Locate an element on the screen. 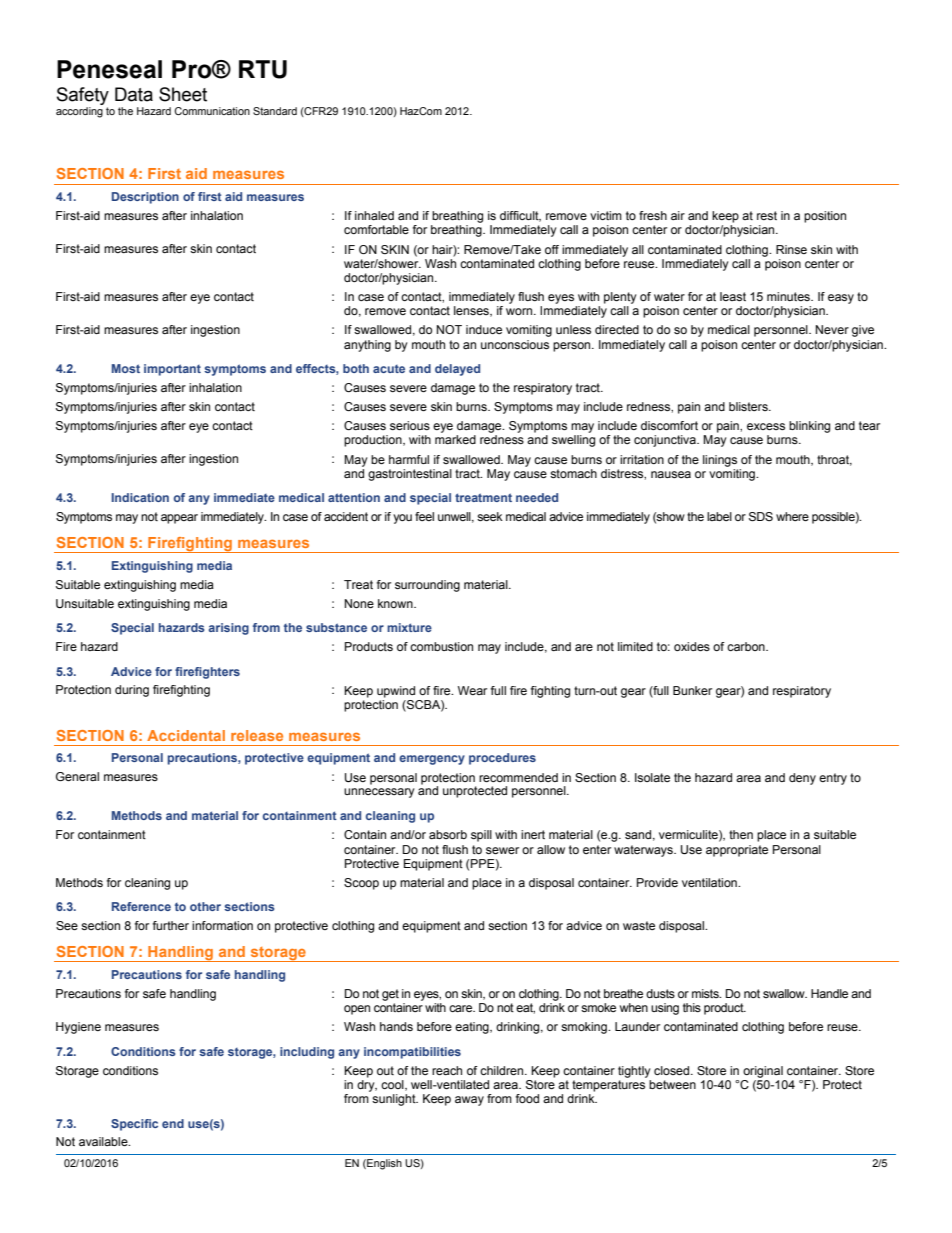  Sheet is located at coordinates (183, 94).
